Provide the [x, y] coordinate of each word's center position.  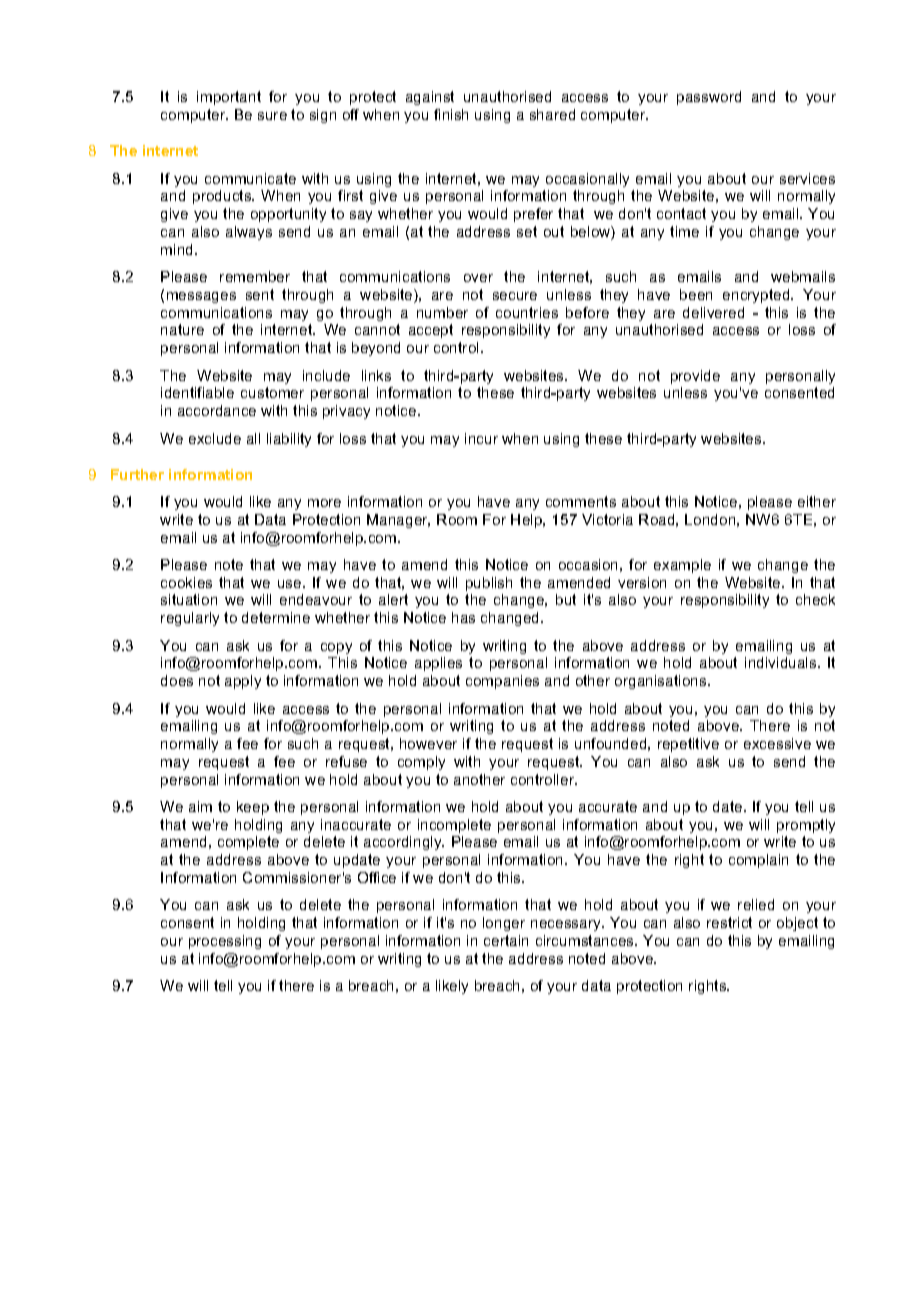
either [817, 501]
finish [451, 114]
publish [489, 584]
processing [225, 942]
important [229, 98]
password [709, 98]
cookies [186, 582]
